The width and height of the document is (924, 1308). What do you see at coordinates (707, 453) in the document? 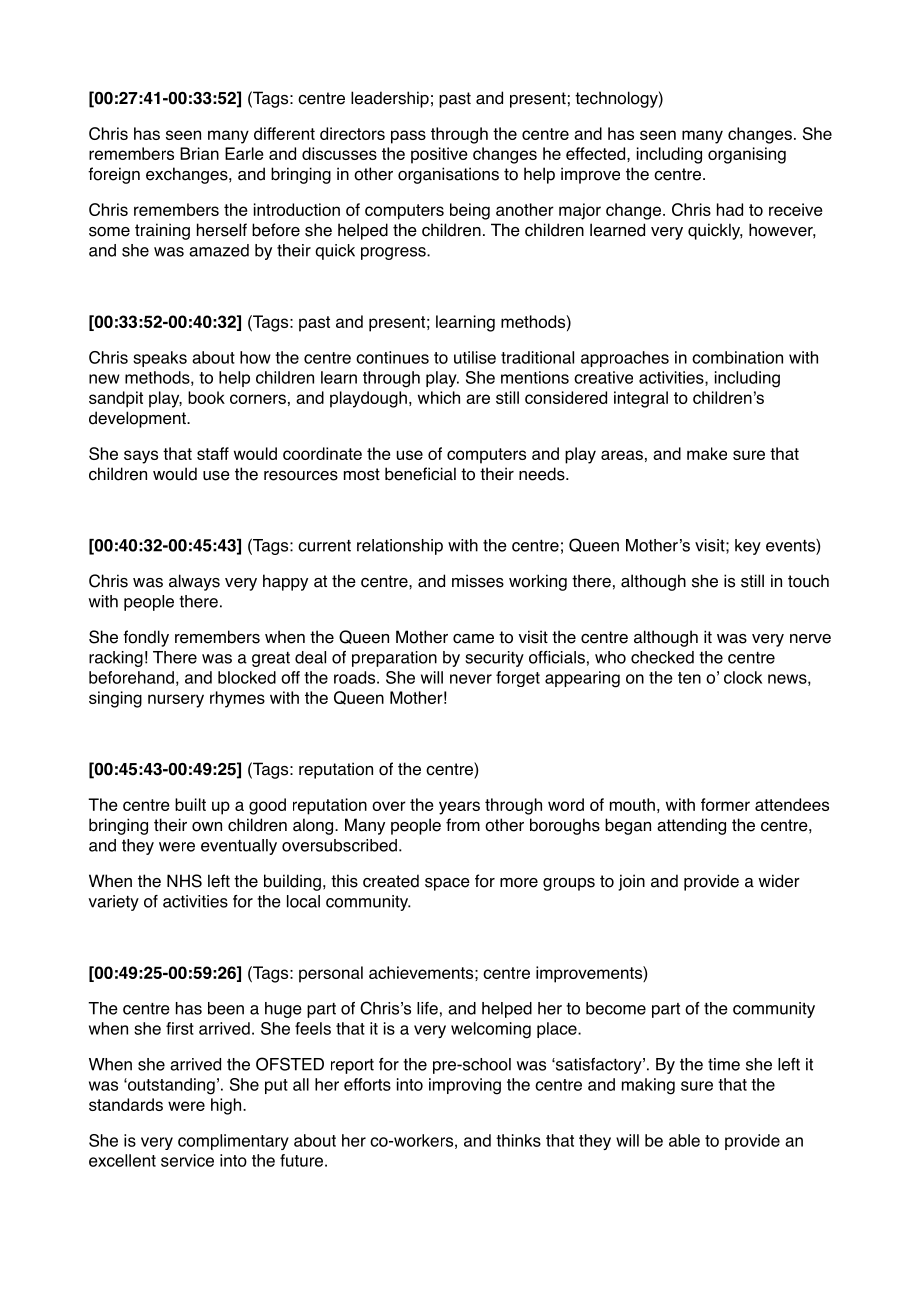
I see `make` at bounding box center [707, 453].
